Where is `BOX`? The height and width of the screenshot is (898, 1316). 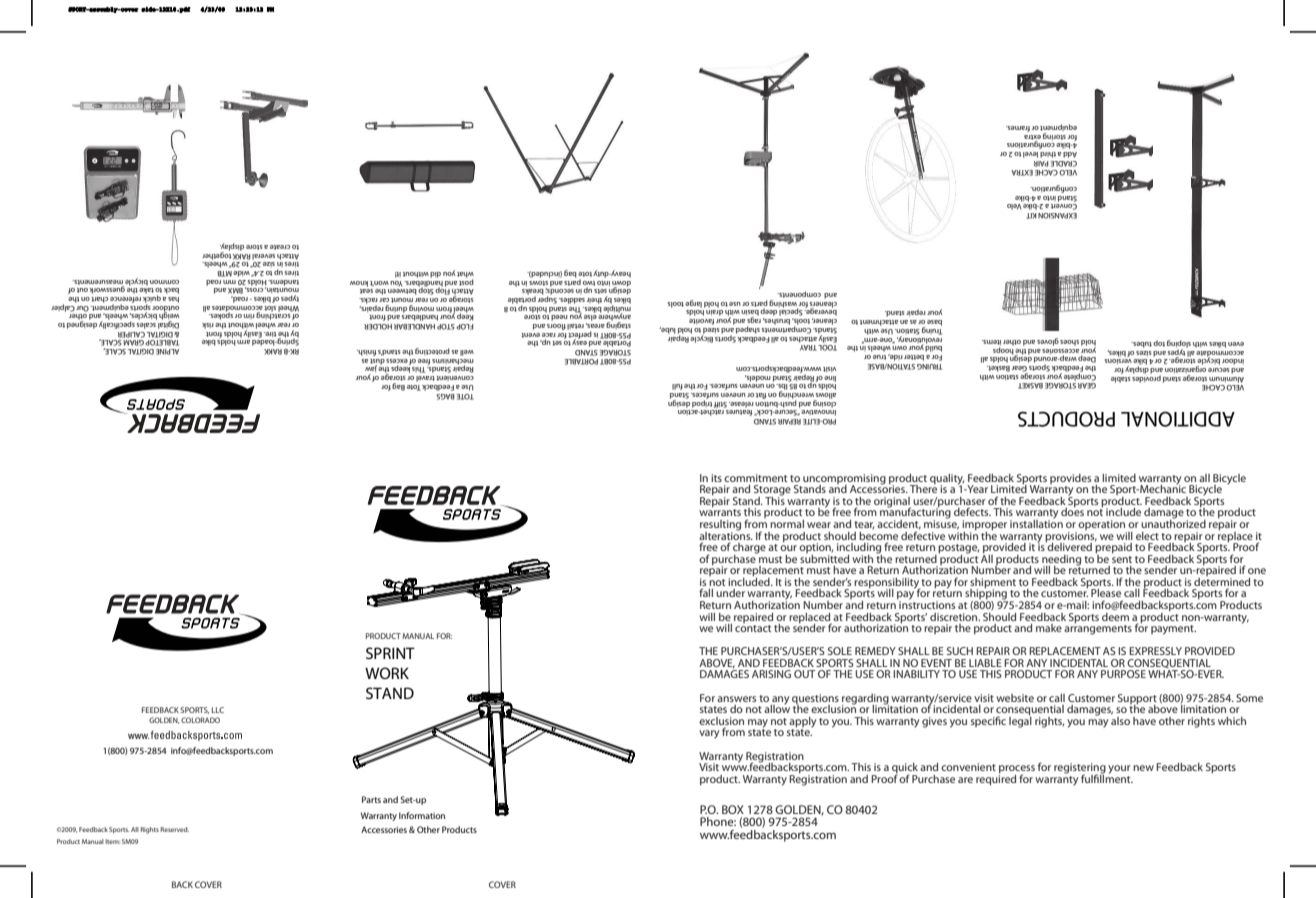 BOX is located at coordinates (733, 809).
